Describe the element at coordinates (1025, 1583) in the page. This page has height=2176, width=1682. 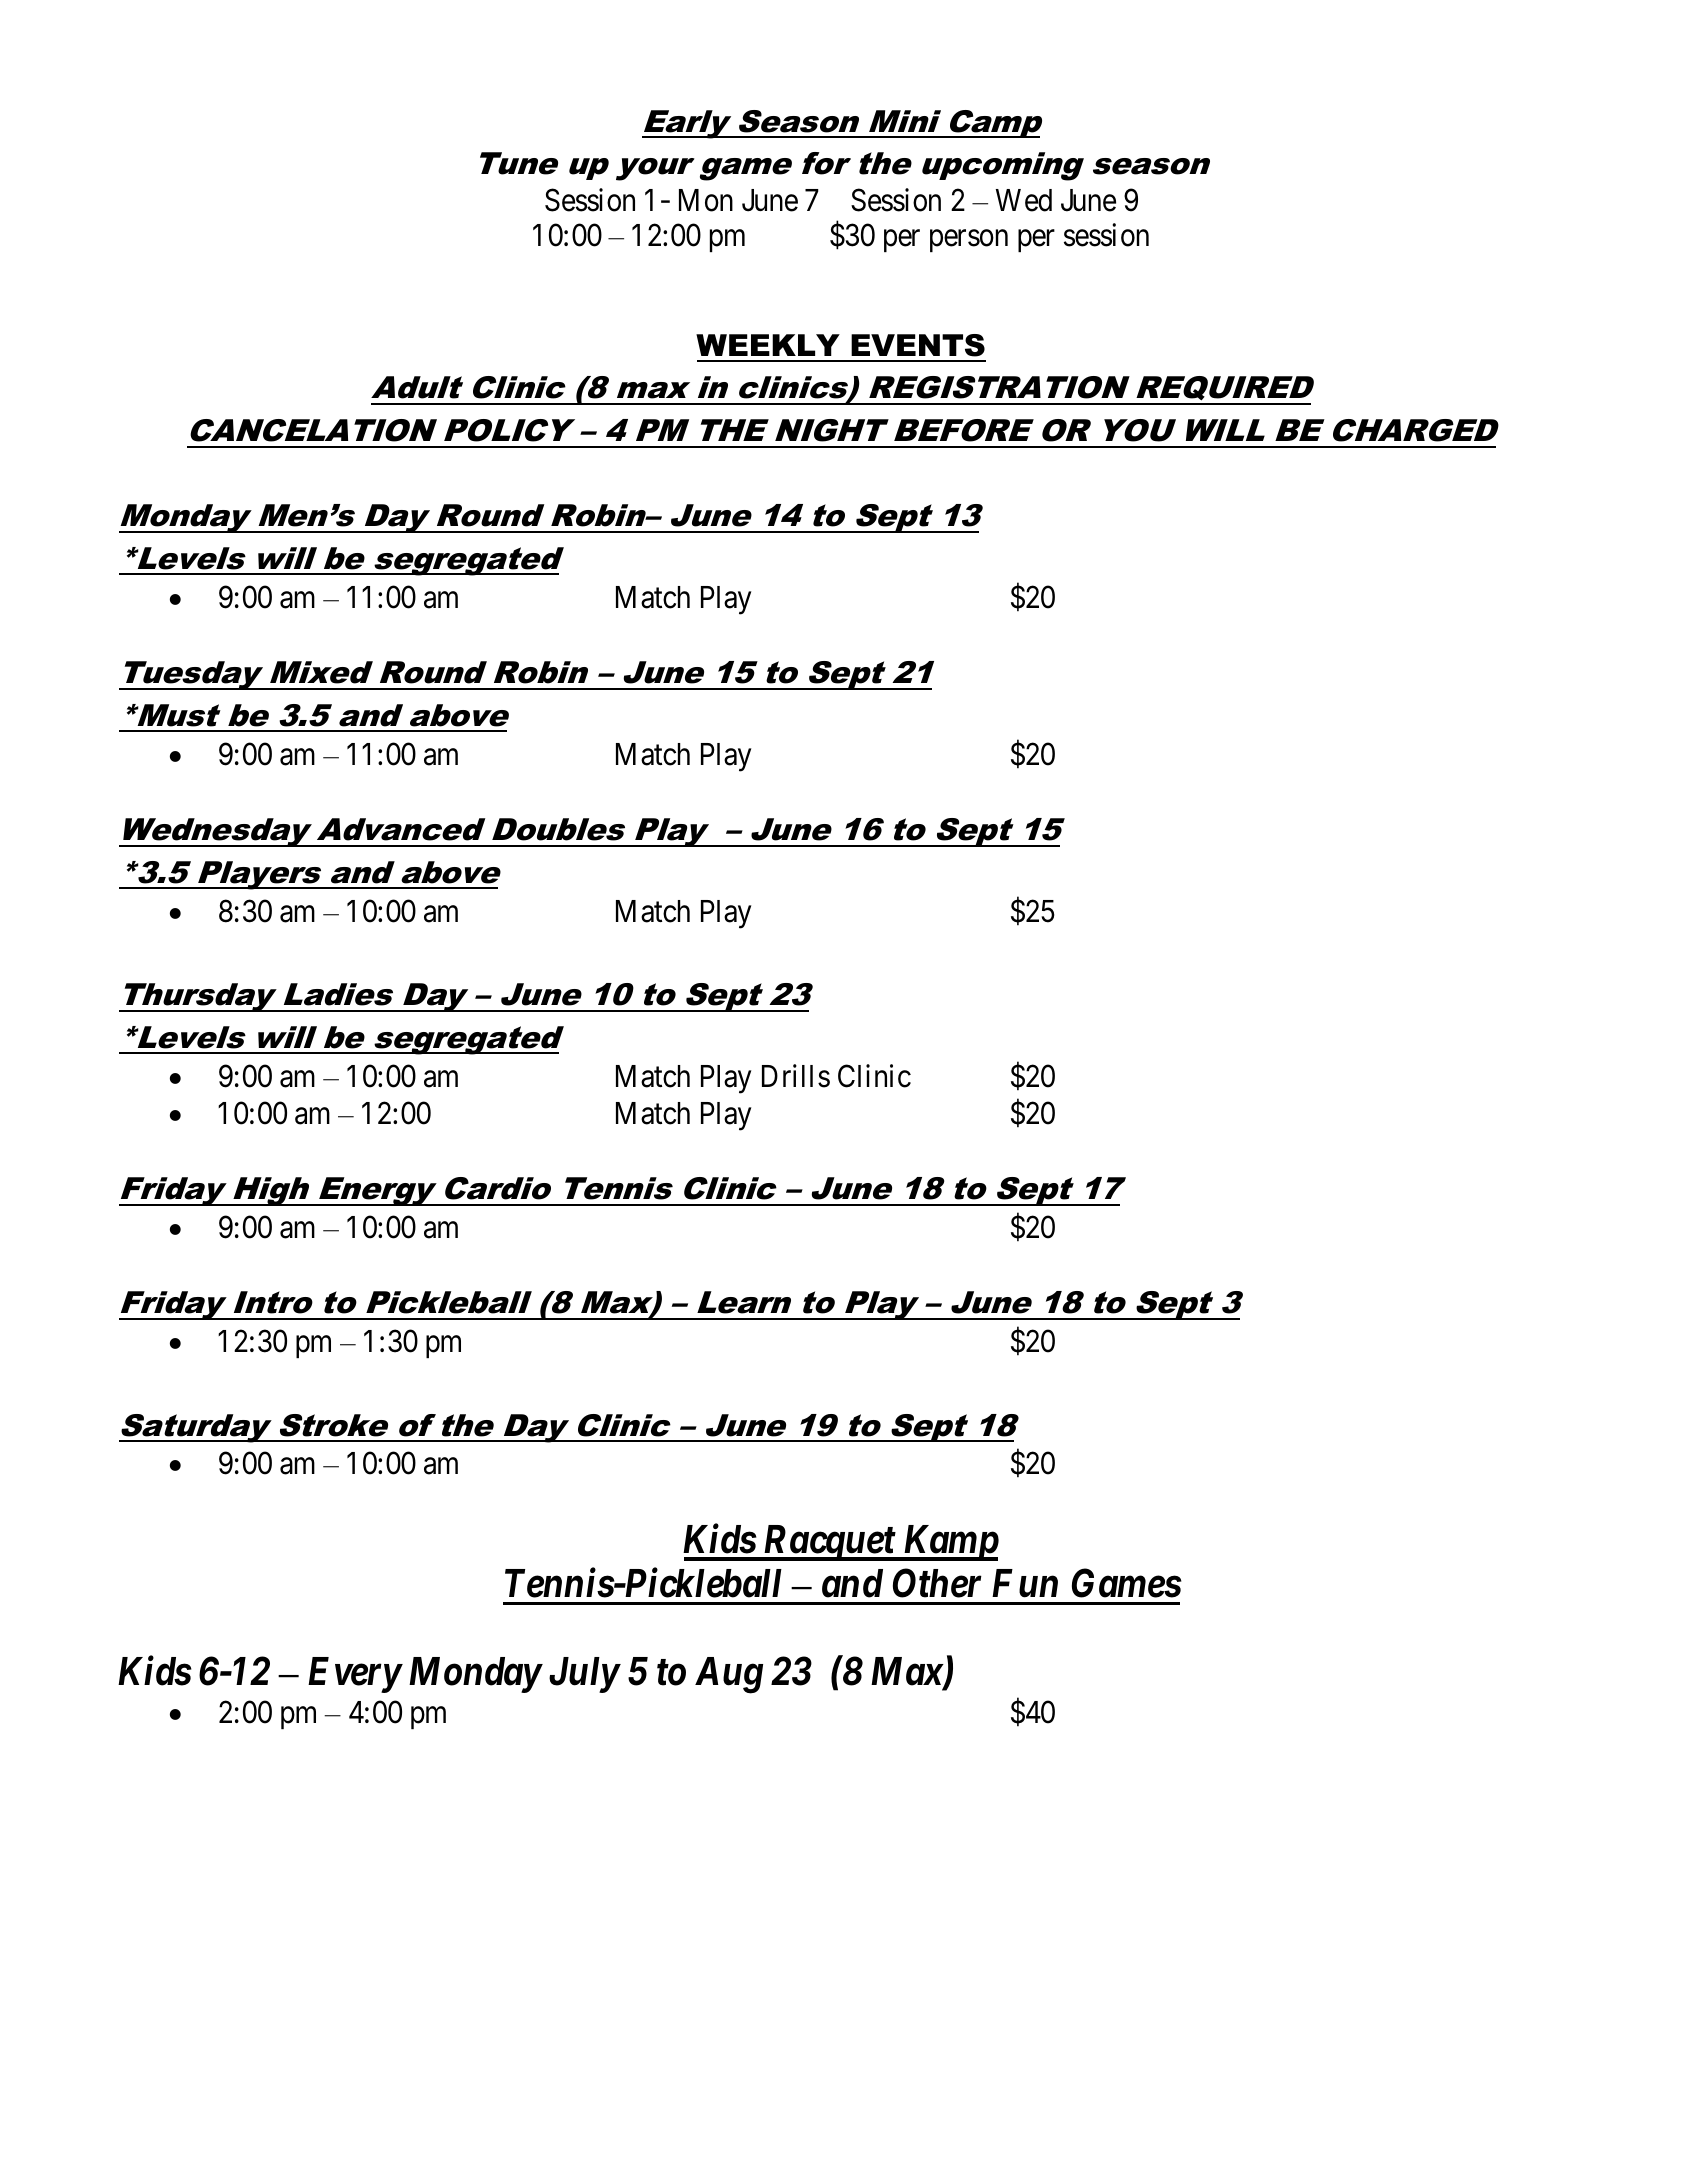
I see `Fun` at that location.
